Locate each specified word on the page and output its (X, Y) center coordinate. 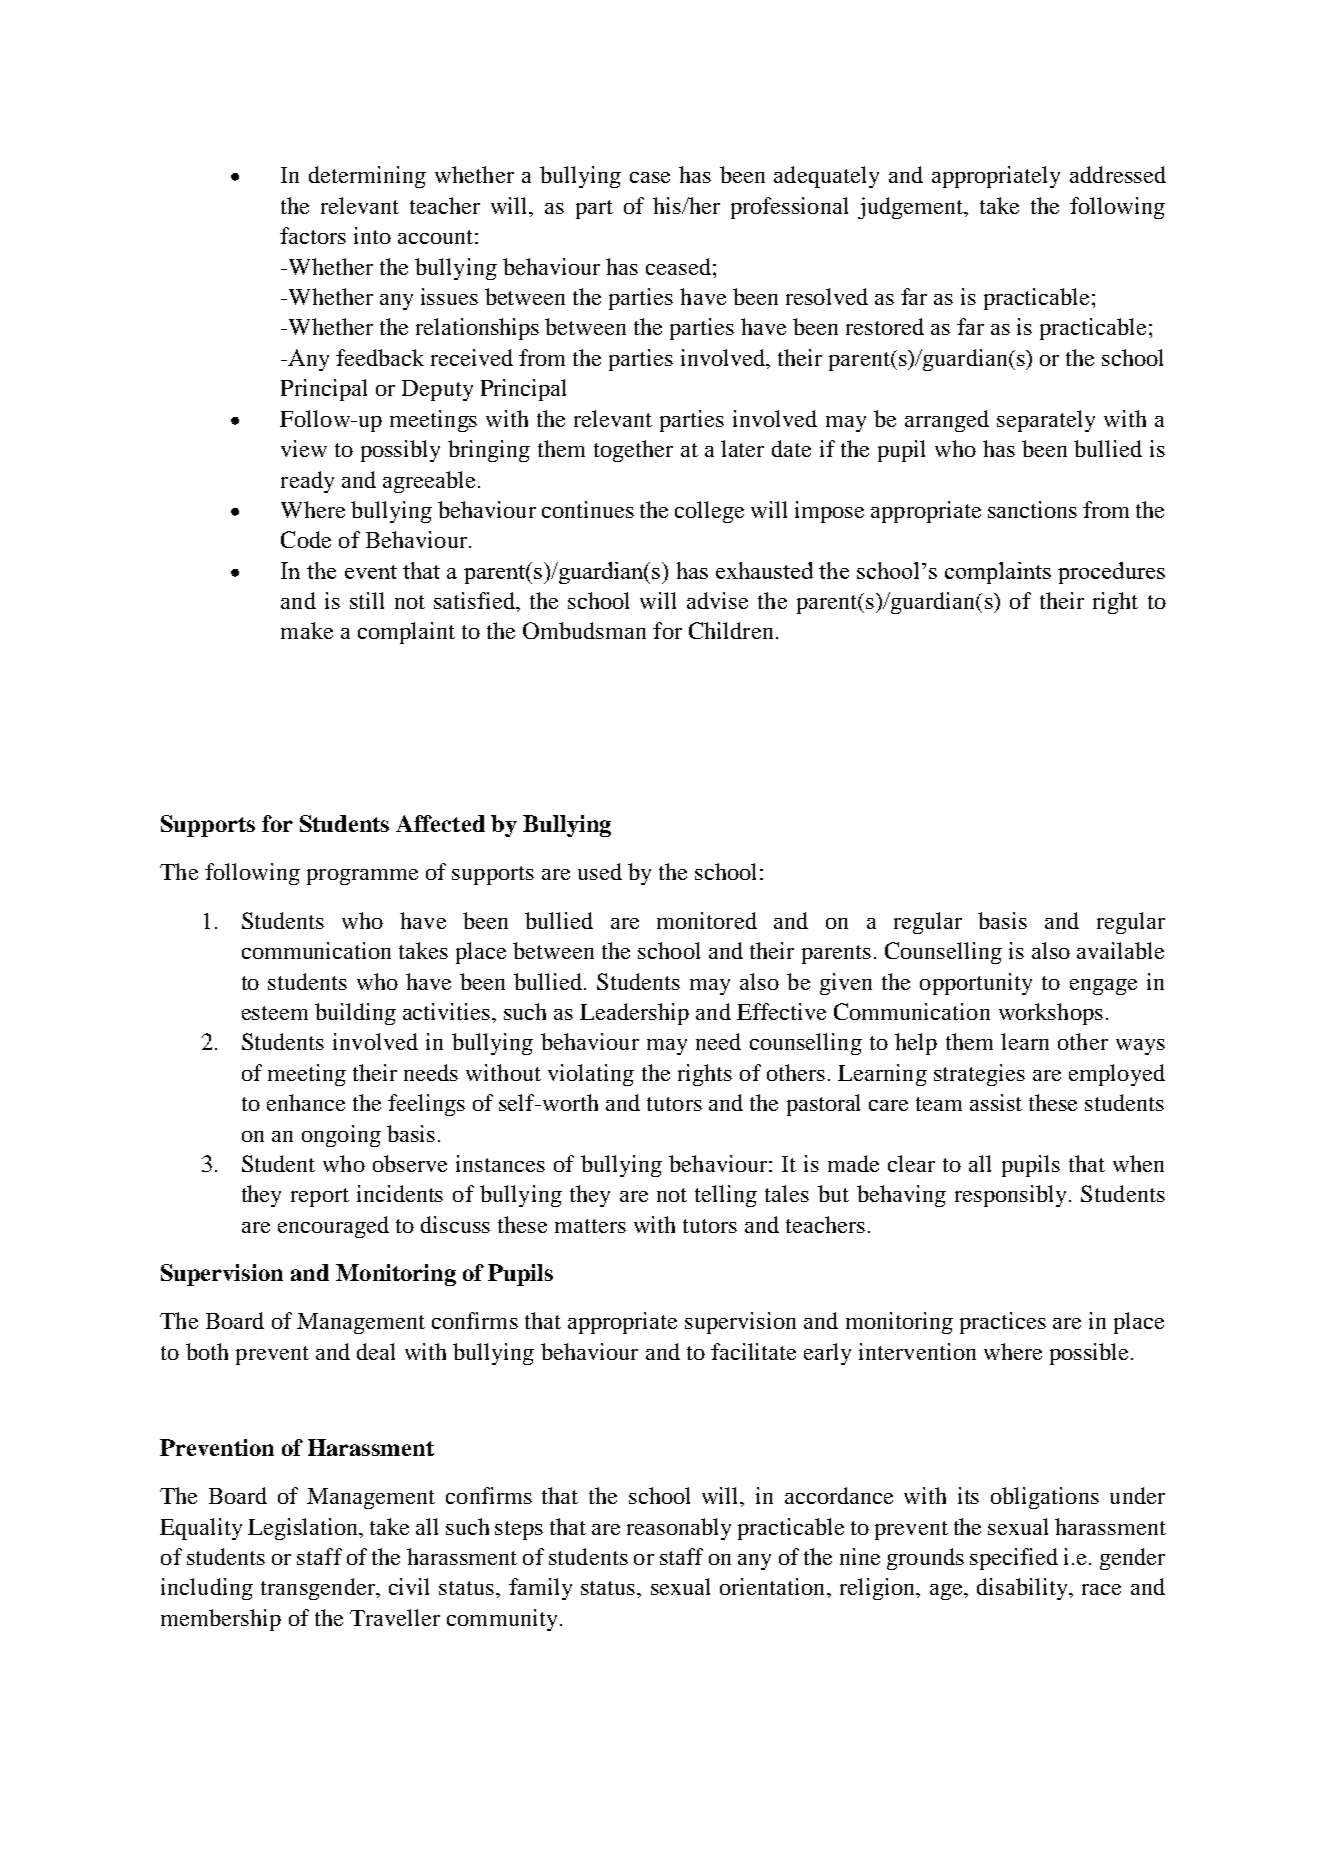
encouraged (333, 1227)
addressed (1118, 174)
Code (306, 539)
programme (362, 877)
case (650, 177)
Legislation (304, 1529)
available (1120, 950)
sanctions (1032, 509)
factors (313, 235)
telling (726, 1196)
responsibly (1010, 1196)
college (709, 512)
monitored (707, 920)
